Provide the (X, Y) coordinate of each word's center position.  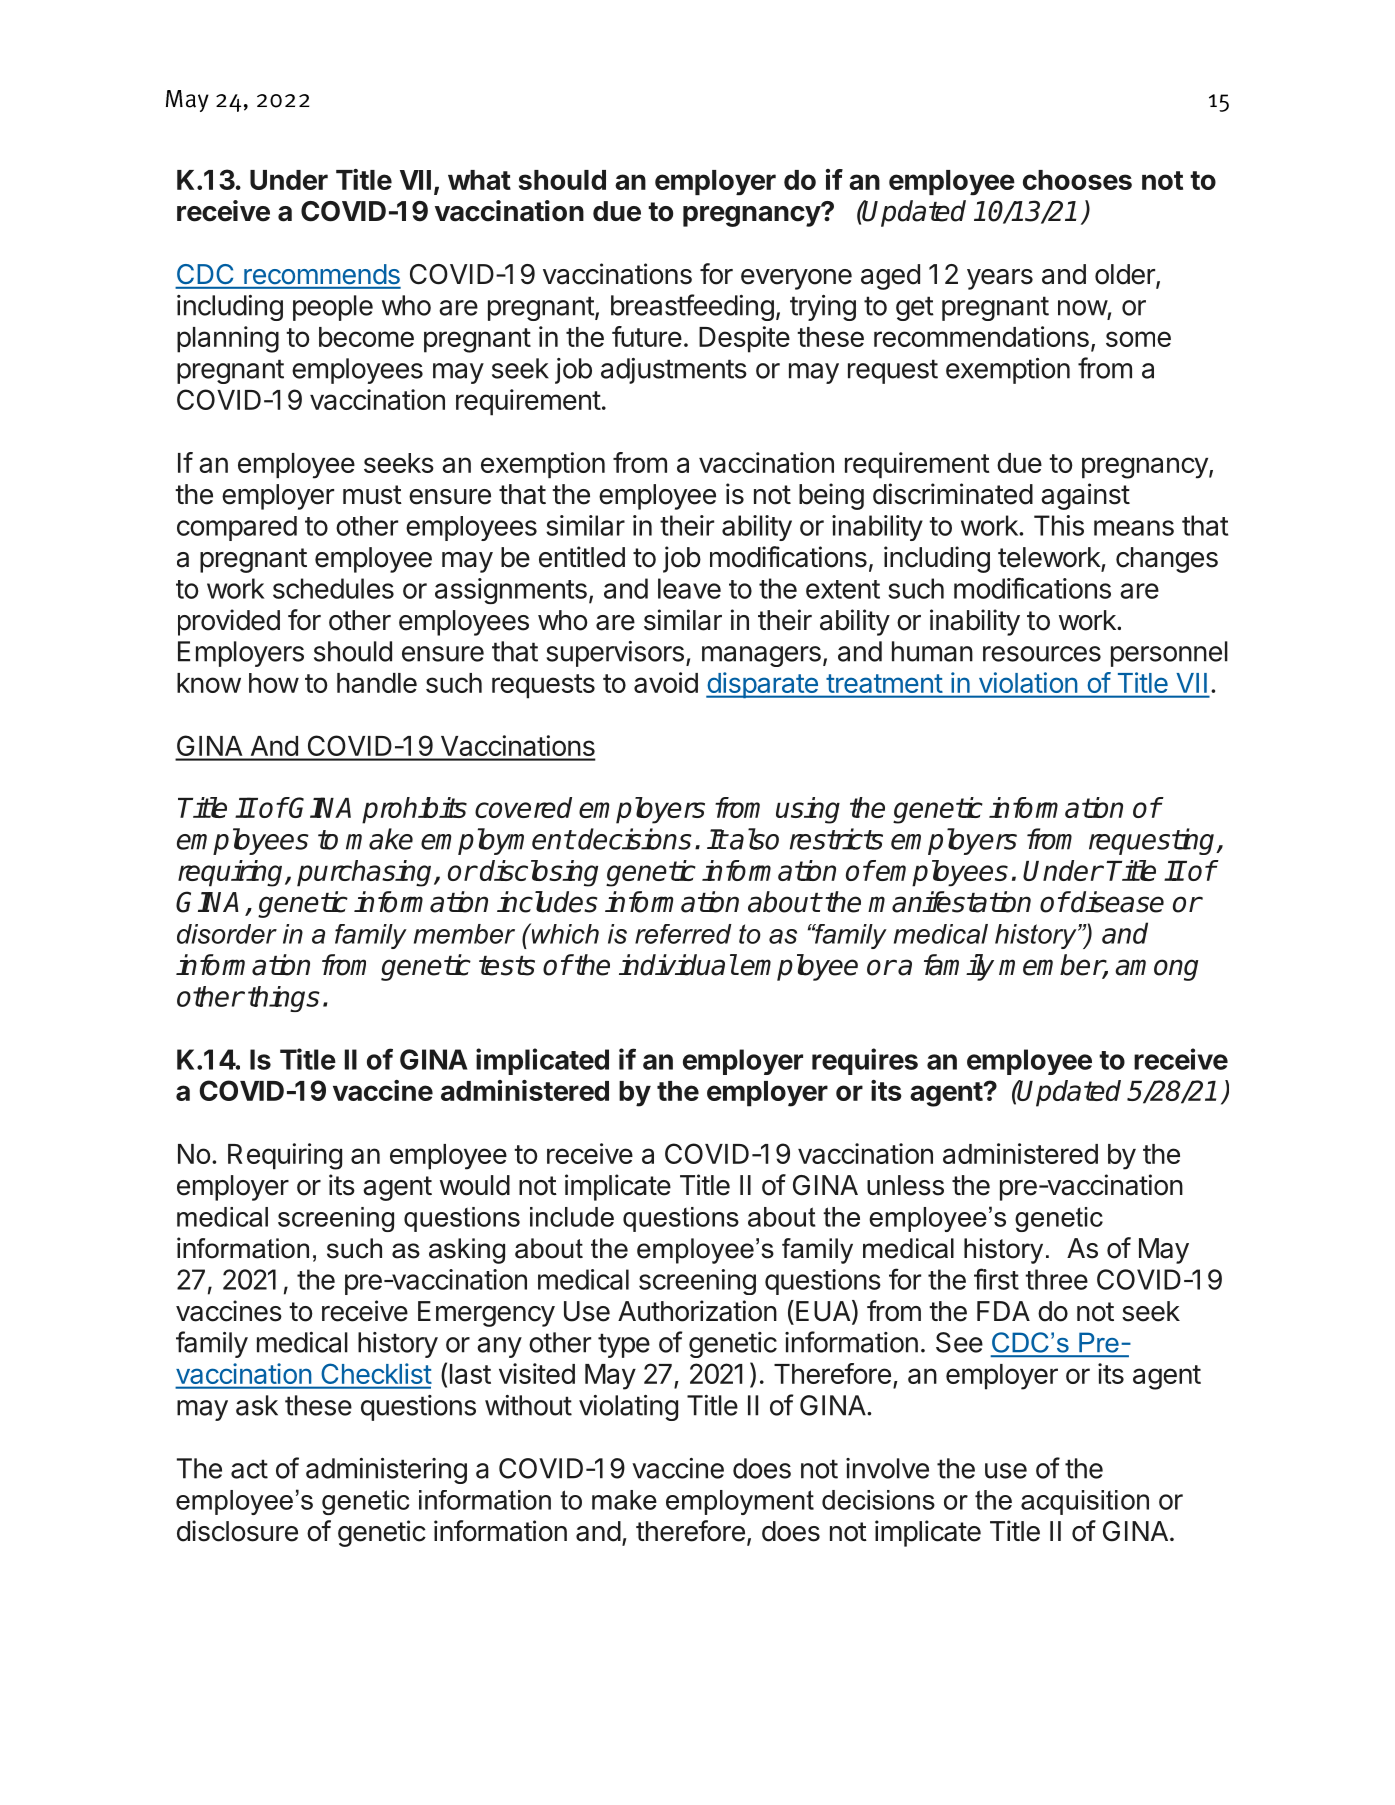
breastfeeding (692, 307)
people (333, 308)
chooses (1077, 180)
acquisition (1085, 1502)
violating (628, 1408)
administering (386, 1471)
